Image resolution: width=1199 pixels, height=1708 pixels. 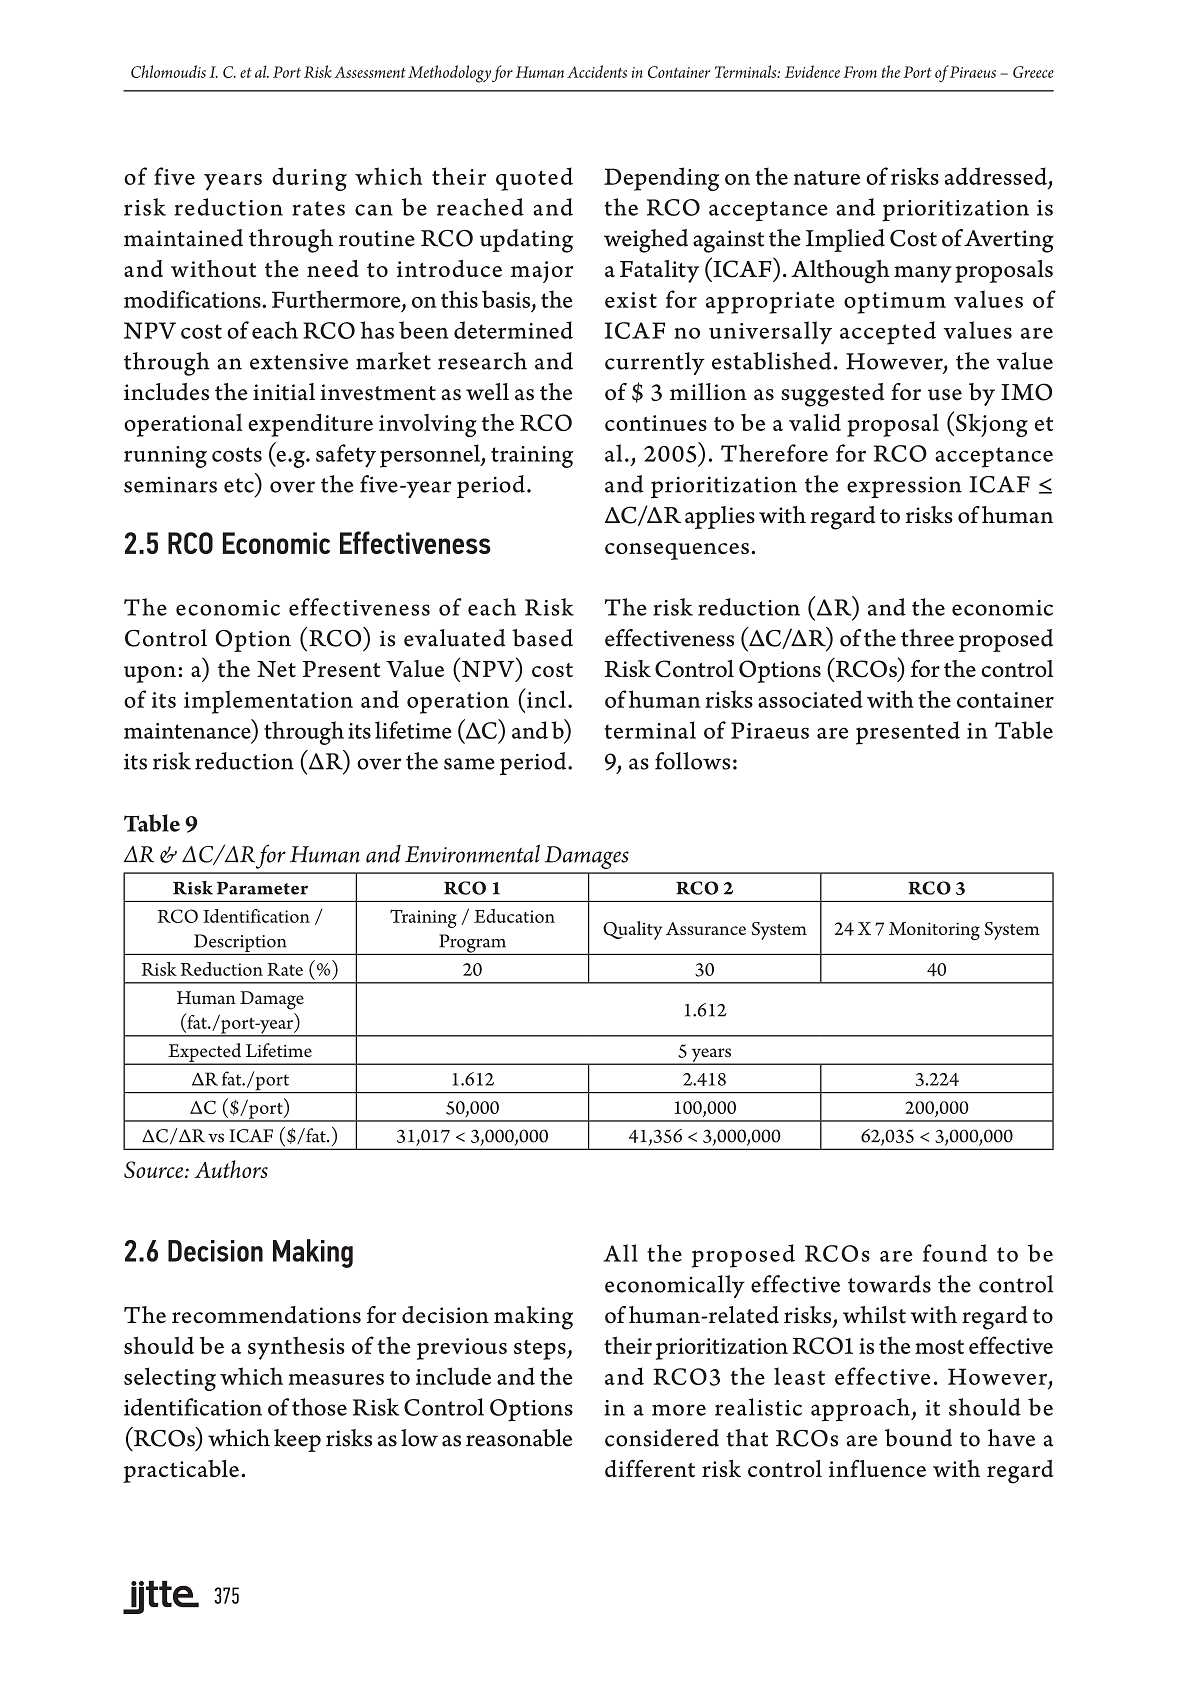 What do you see at coordinates (662, 1438) in the image?
I see `considered` at bounding box center [662, 1438].
